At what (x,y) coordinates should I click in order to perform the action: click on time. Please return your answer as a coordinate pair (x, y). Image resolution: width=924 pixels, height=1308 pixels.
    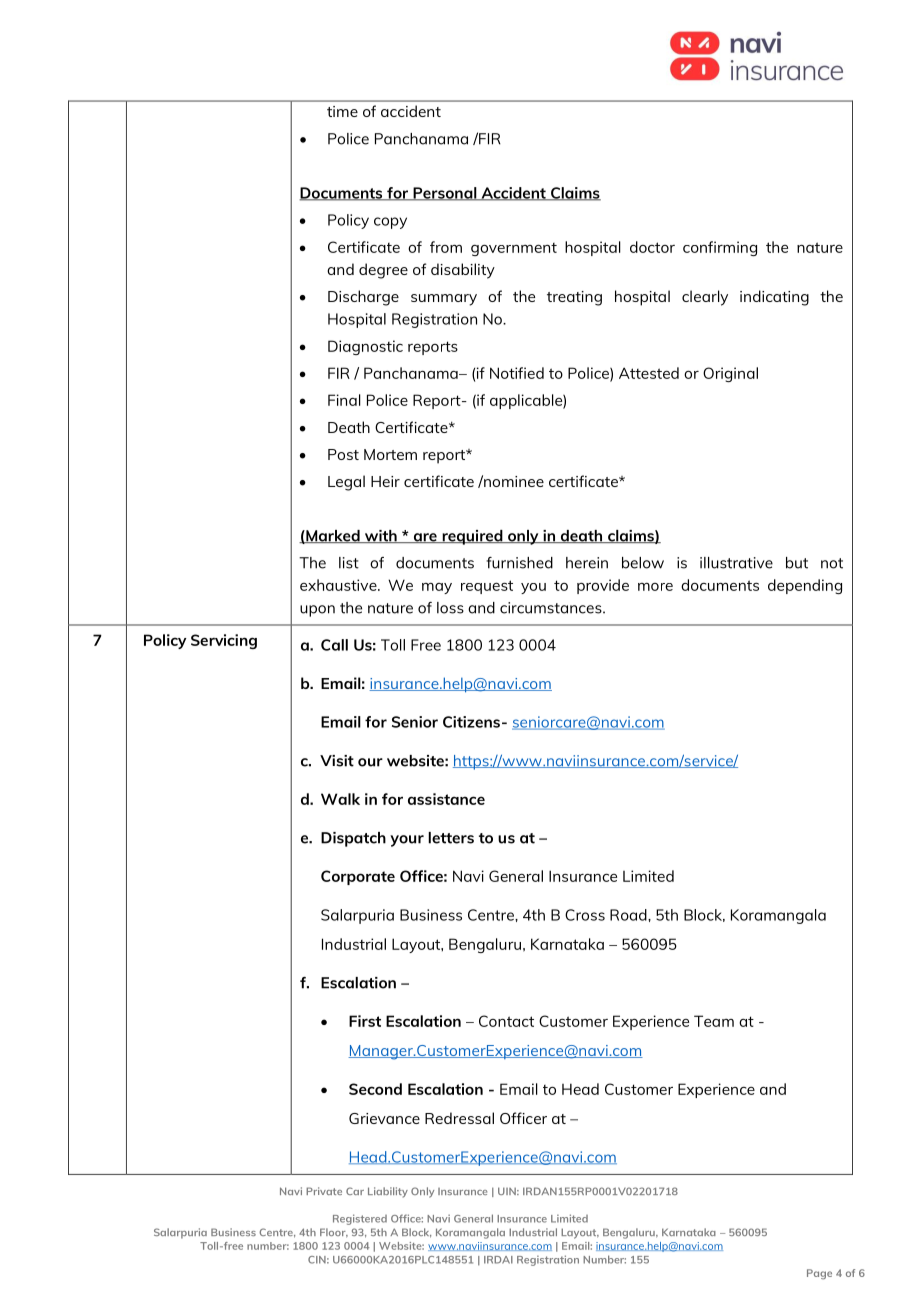
    Looking at the image, I should click on (342, 111).
